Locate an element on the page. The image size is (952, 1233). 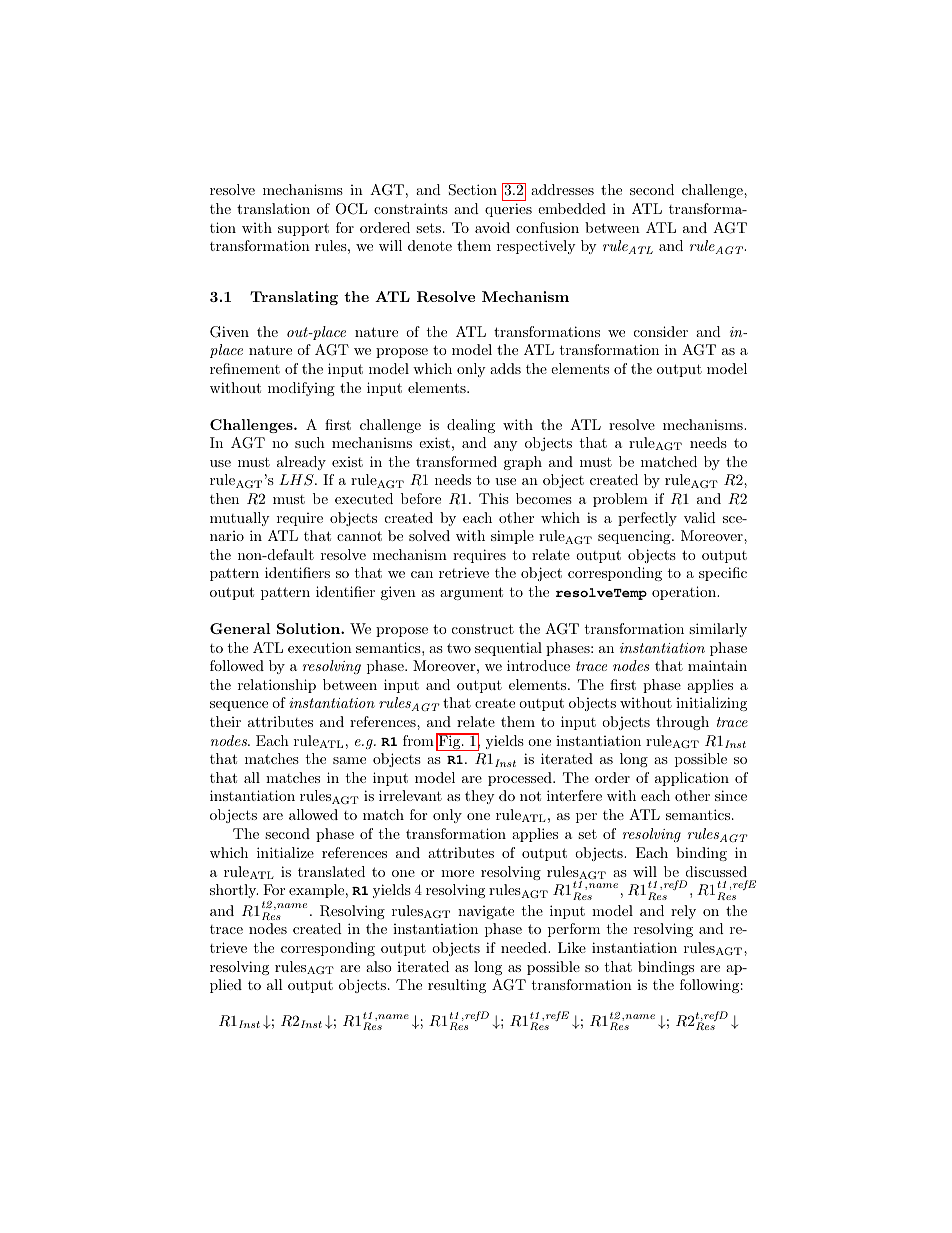
following is located at coordinates (709, 986).
